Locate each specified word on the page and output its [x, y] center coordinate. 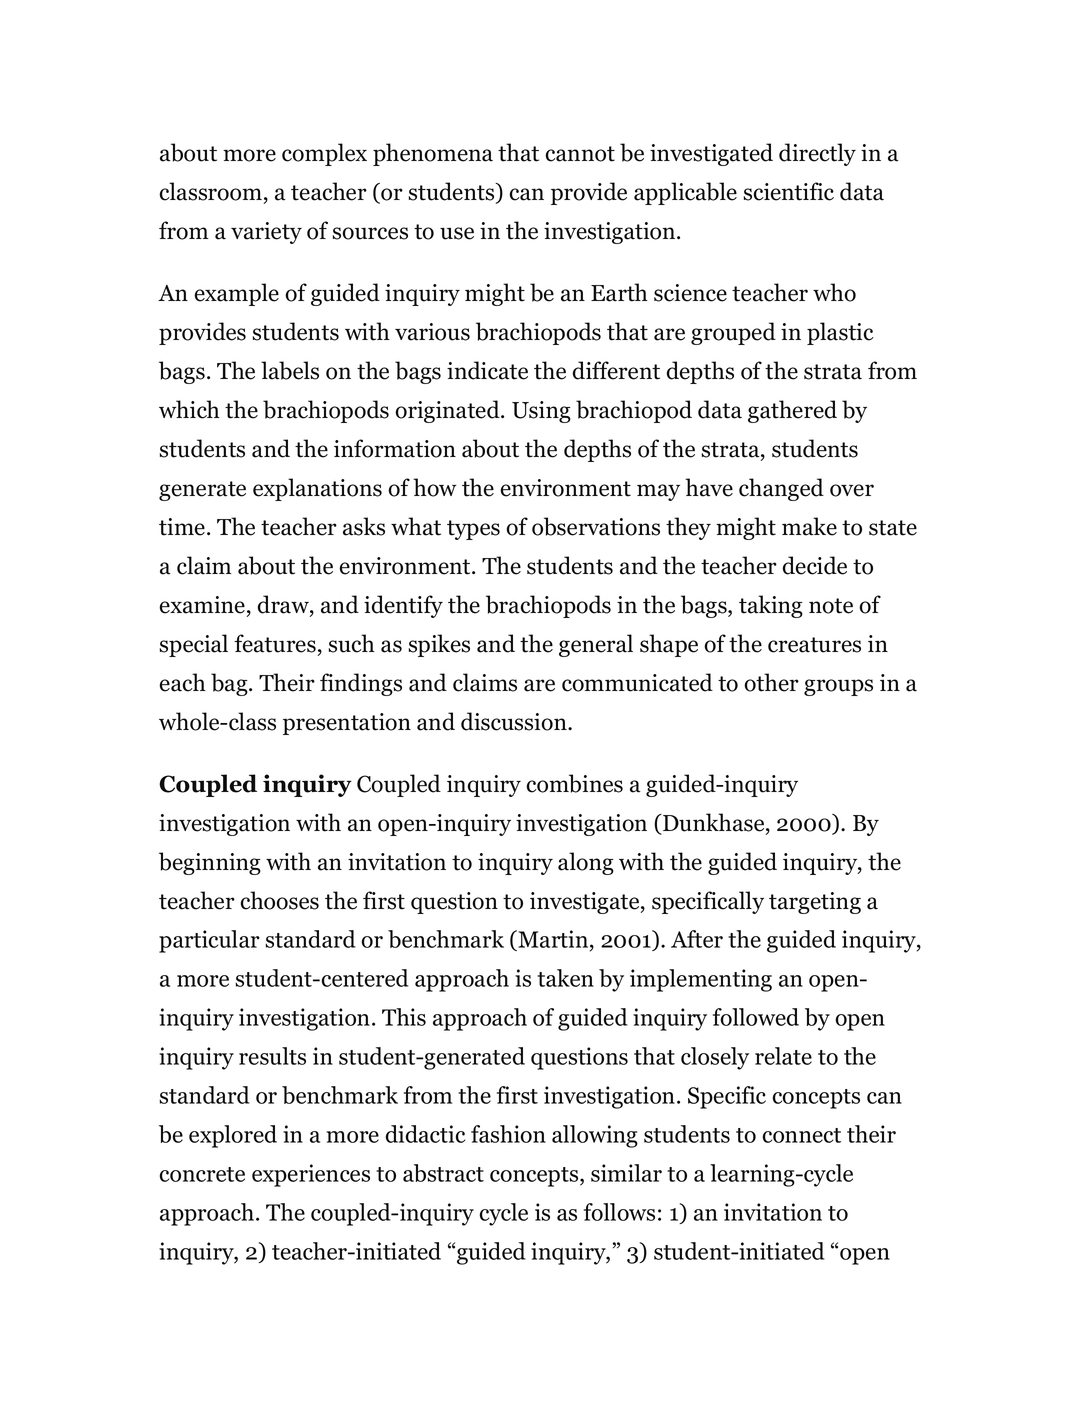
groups [838, 687]
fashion [508, 1134]
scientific [789, 191]
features [275, 643]
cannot [580, 154]
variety [266, 233]
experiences [311, 1175]
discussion [515, 721]
